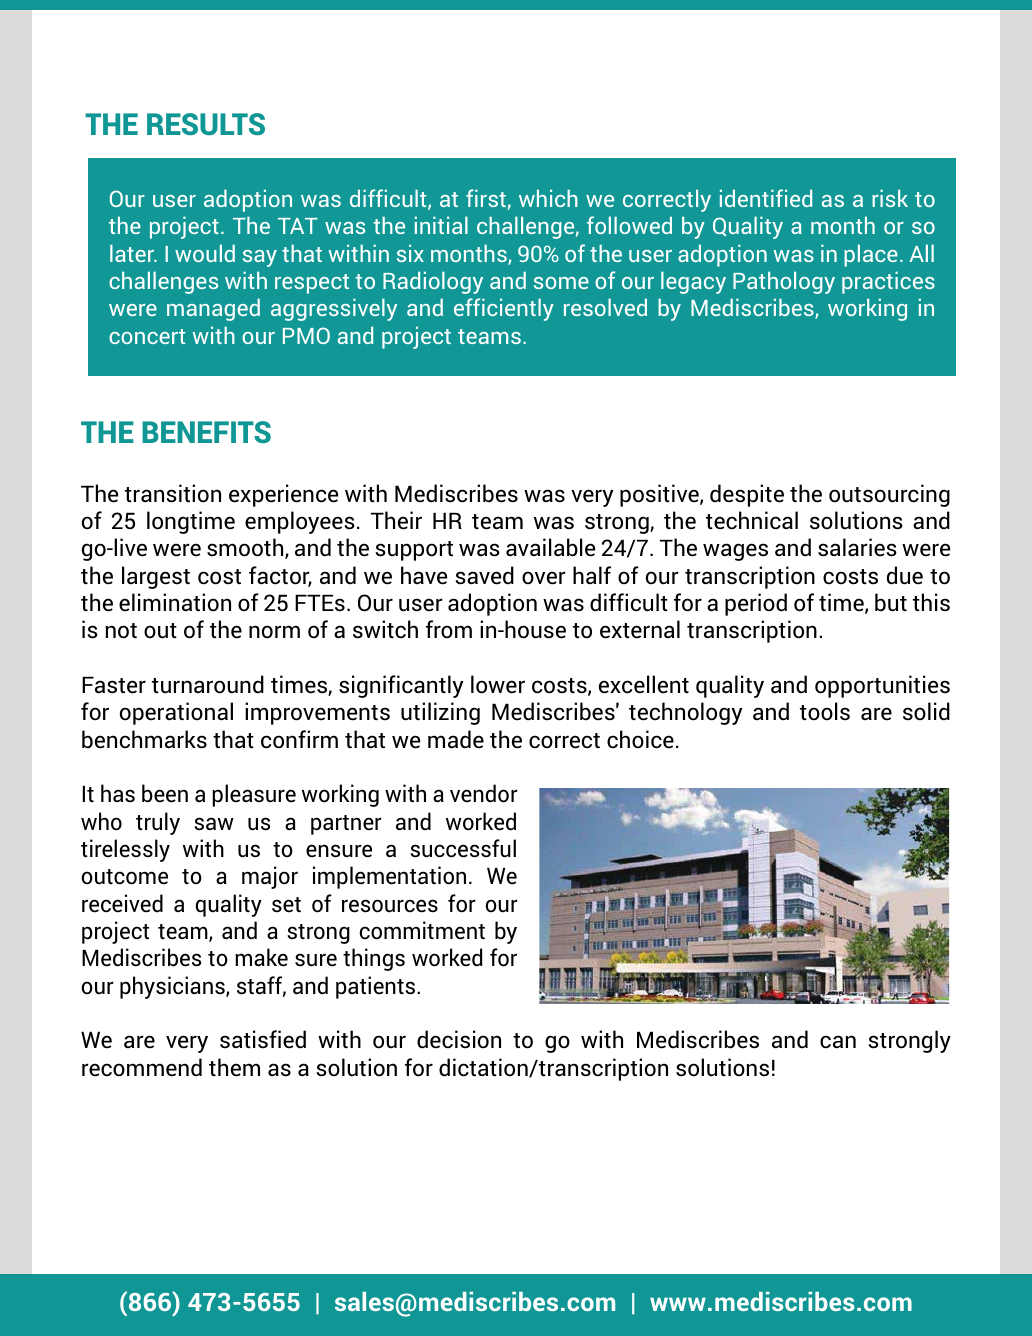 This document has width=1032, height=1336. What do you see at coordinates (548, 198) in the document?
I see `which` at bounding box center [548, 198].
